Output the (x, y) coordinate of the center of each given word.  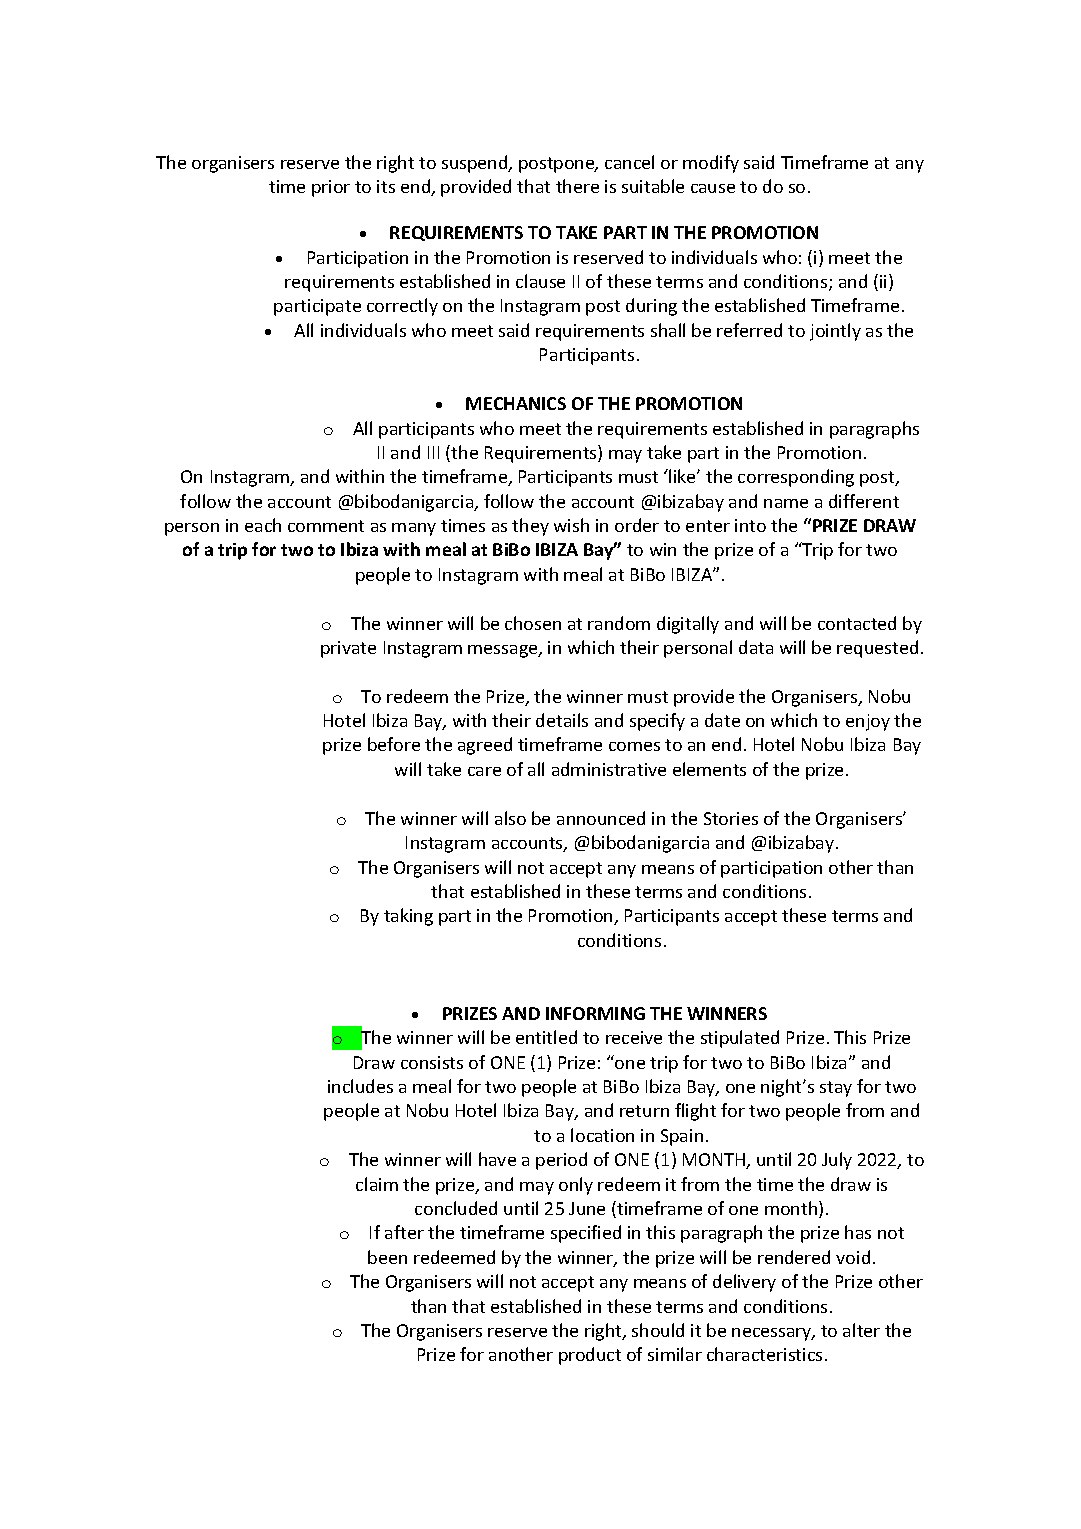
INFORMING (595, 1013)
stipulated (740, 1039)
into (750, 525)
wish (571, 525)
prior (331, 188)
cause (713, 188)
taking (408, 917)
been (387, 1257)
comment (326, 526)
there (577, 186)
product (590, 1356)
